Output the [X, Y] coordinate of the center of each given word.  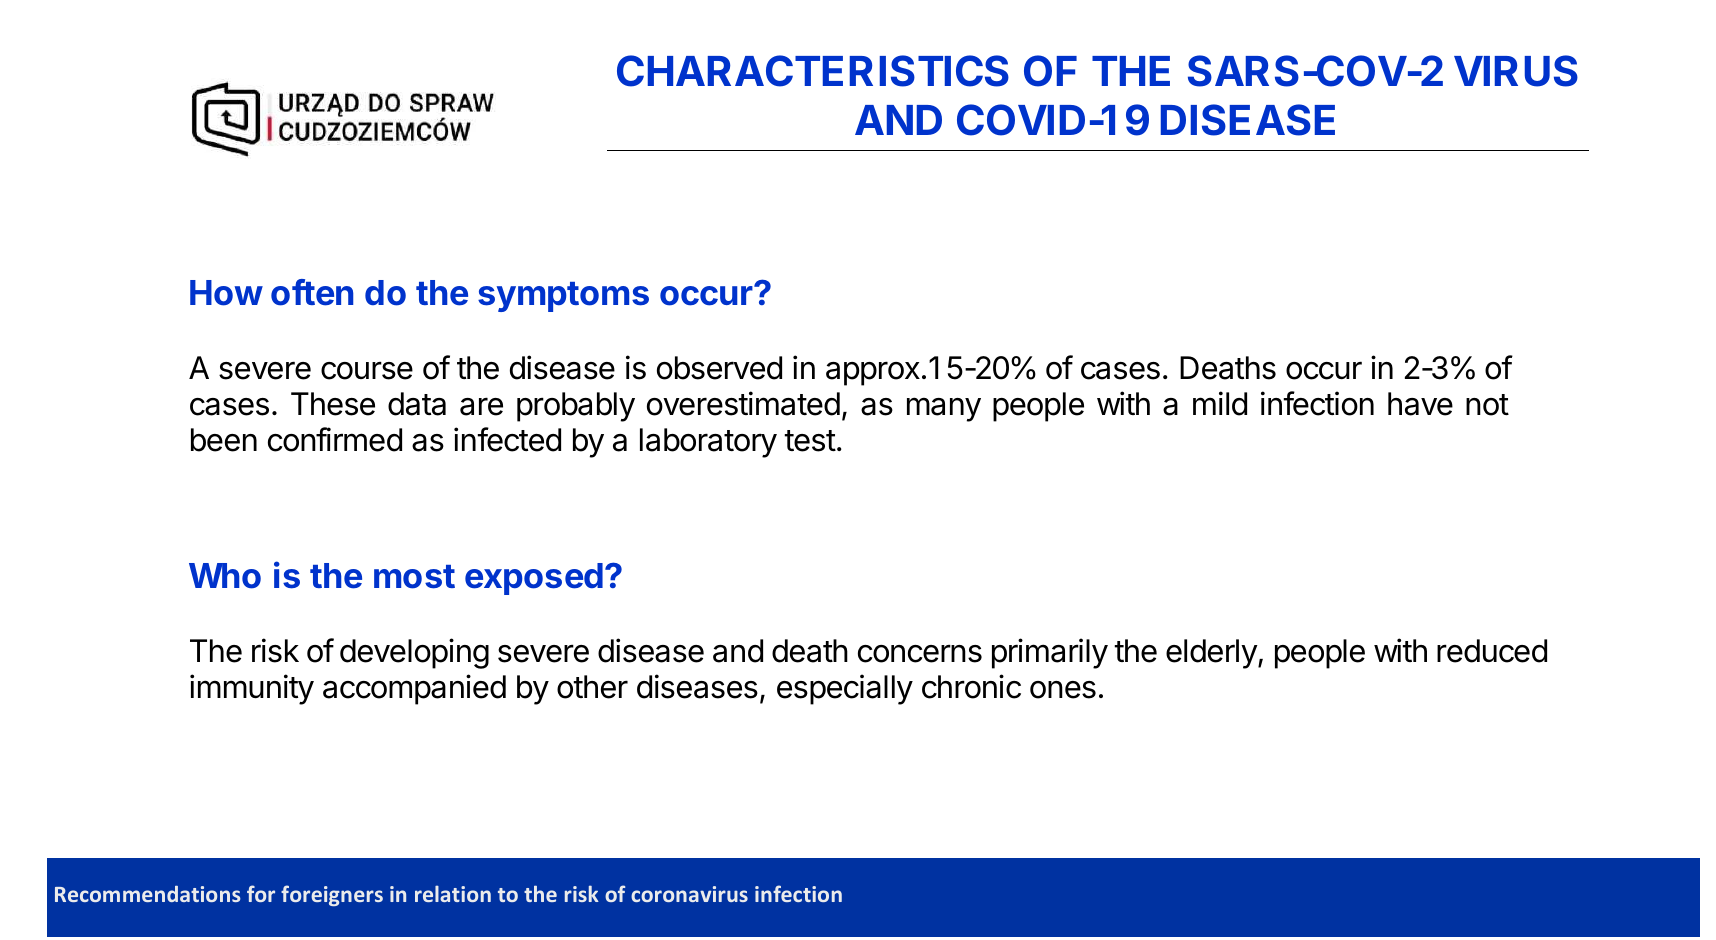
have [1420, 404]
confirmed [335, 439]
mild [1220, 403]
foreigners [332, 895]
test [810, 441]
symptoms [563, 297]
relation [453, 893]
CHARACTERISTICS [813, 71]
